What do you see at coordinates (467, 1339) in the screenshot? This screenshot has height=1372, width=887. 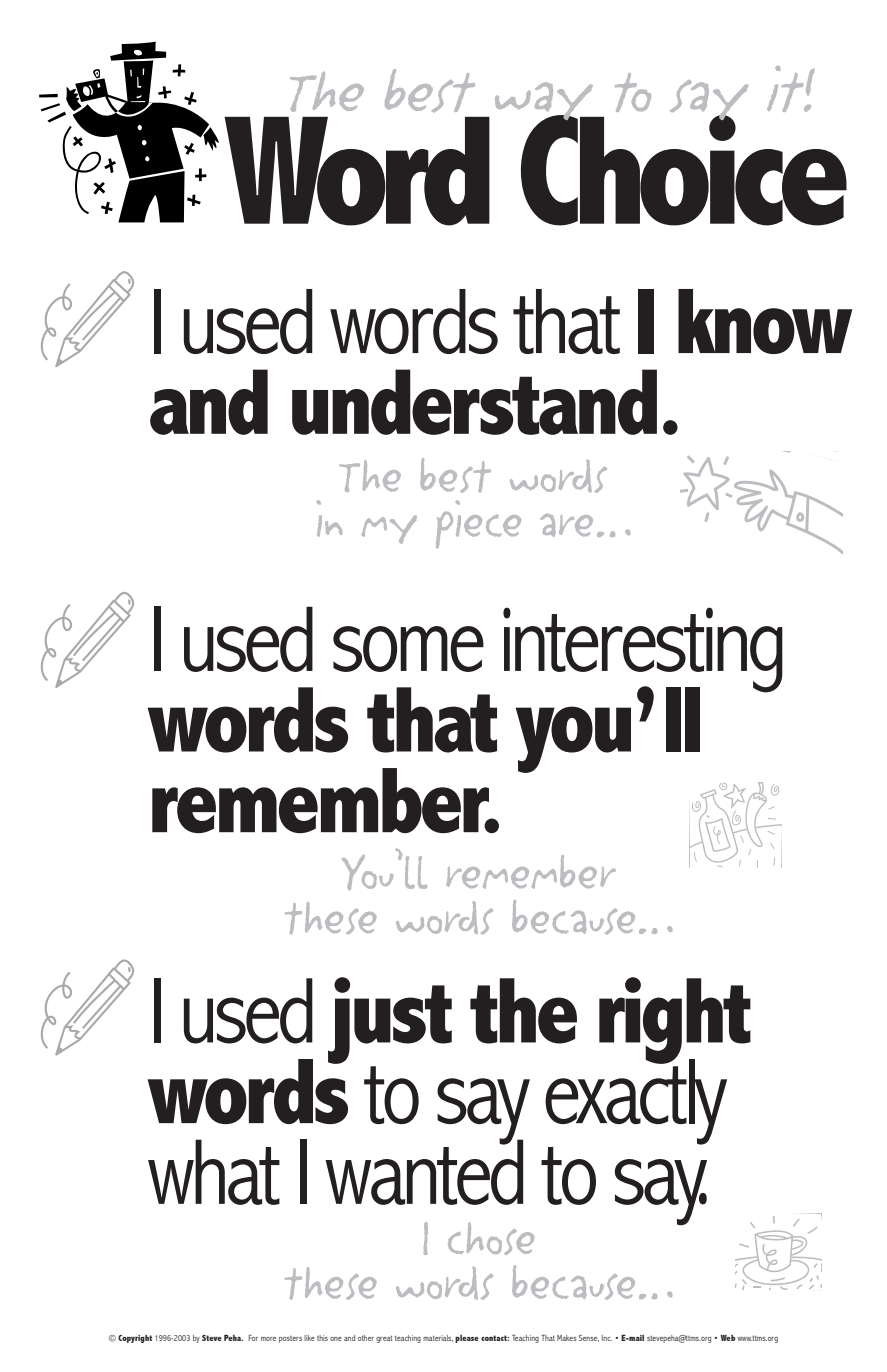 I see `please` at bounding box center [467, 1339].
